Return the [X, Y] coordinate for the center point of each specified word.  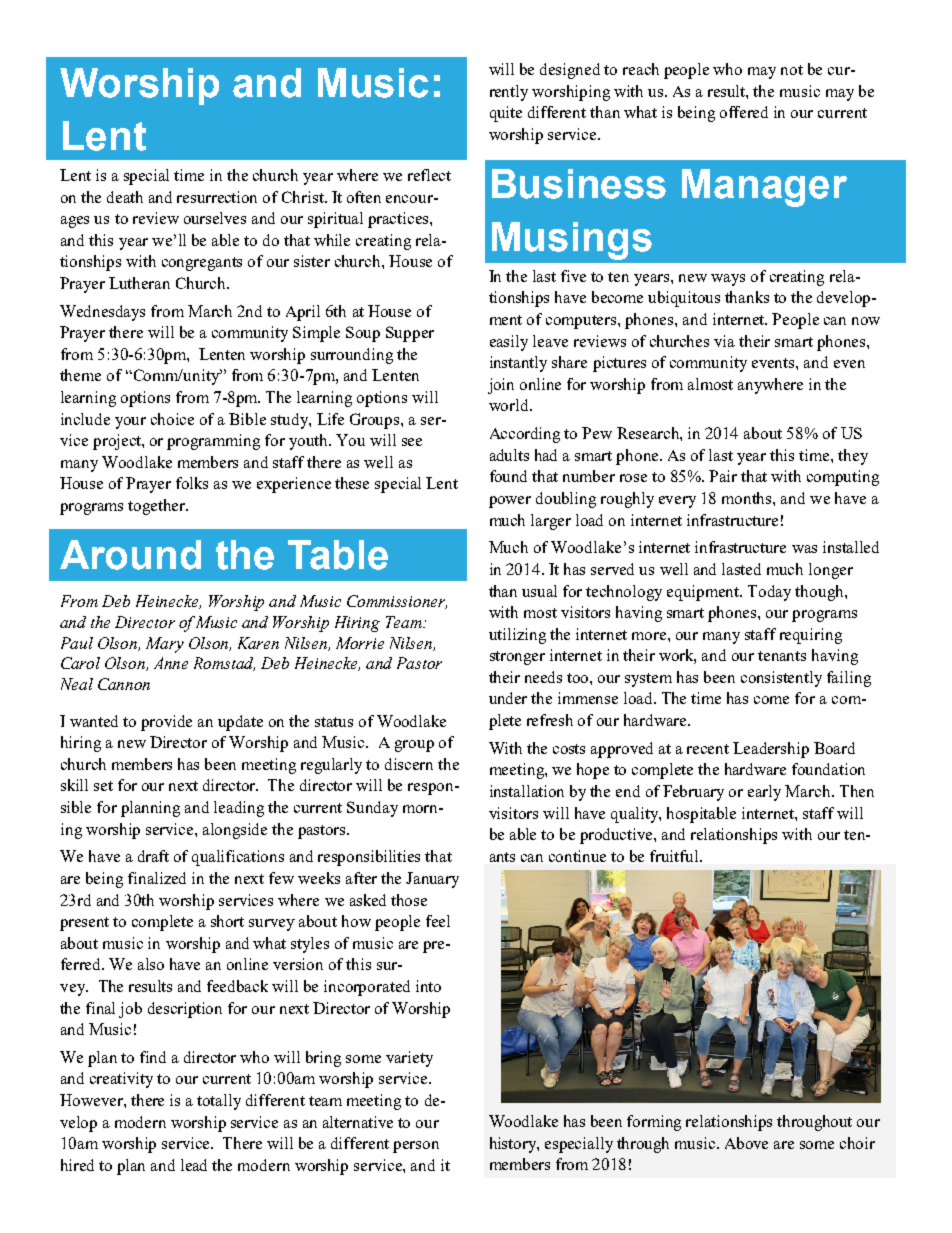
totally [219, 1102]
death [125, 197]
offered [744, 112]
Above [746, 1143]
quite [506, 114]
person [416, 1147]
